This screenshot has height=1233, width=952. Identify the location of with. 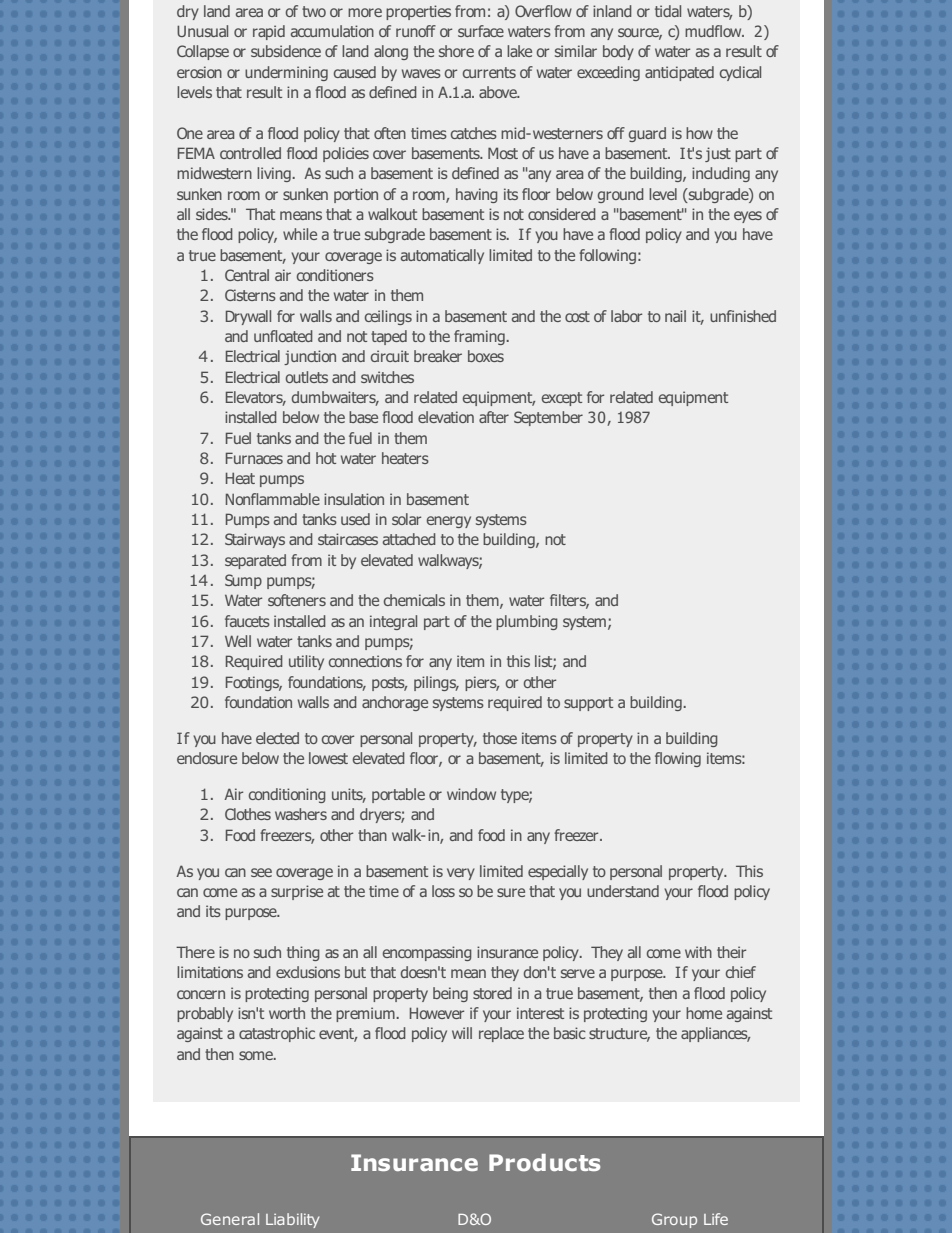
(698, 952).
